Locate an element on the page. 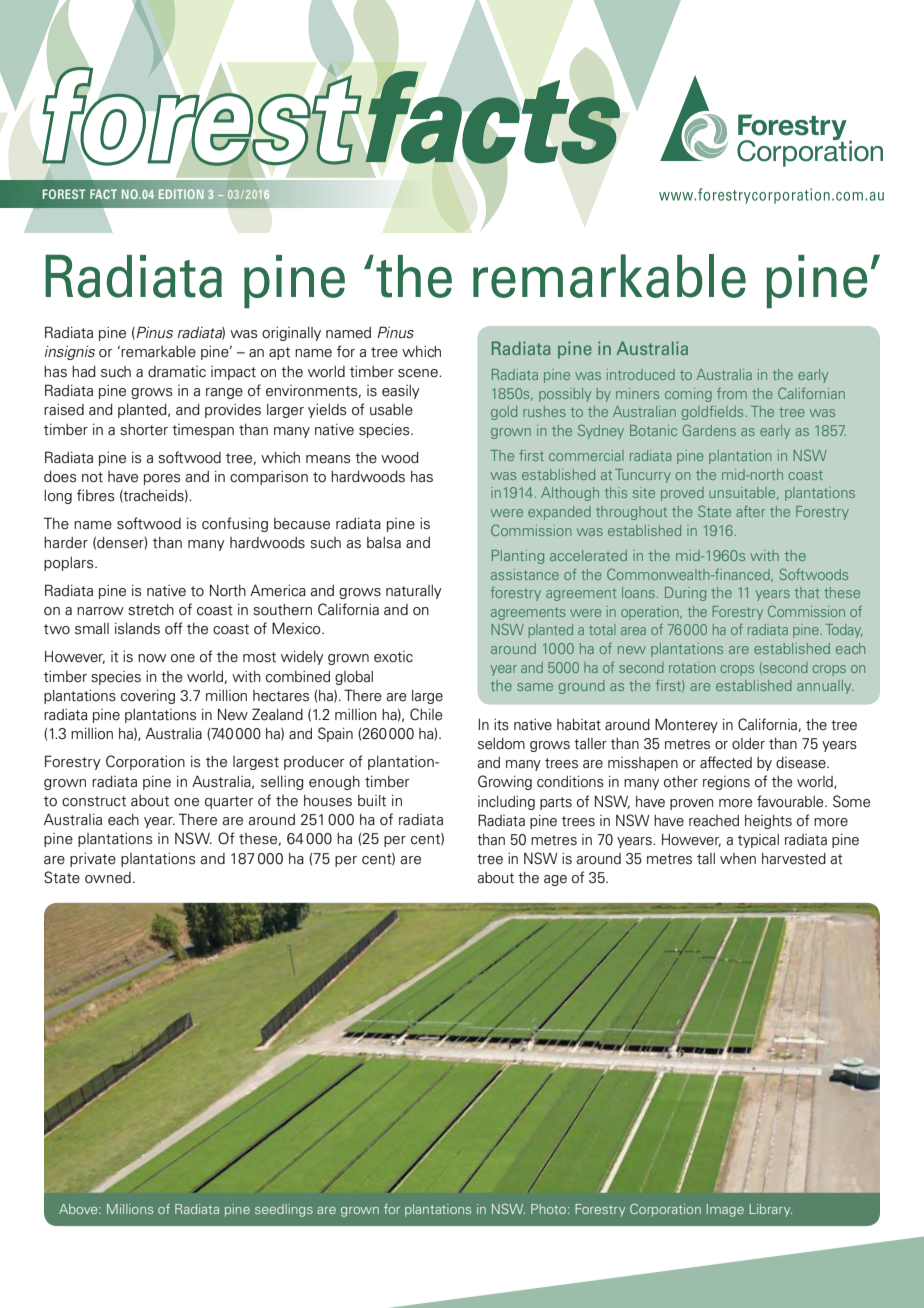 The height and width of the page is (1308, 924). favourable is located at coordinates (791, 801).
